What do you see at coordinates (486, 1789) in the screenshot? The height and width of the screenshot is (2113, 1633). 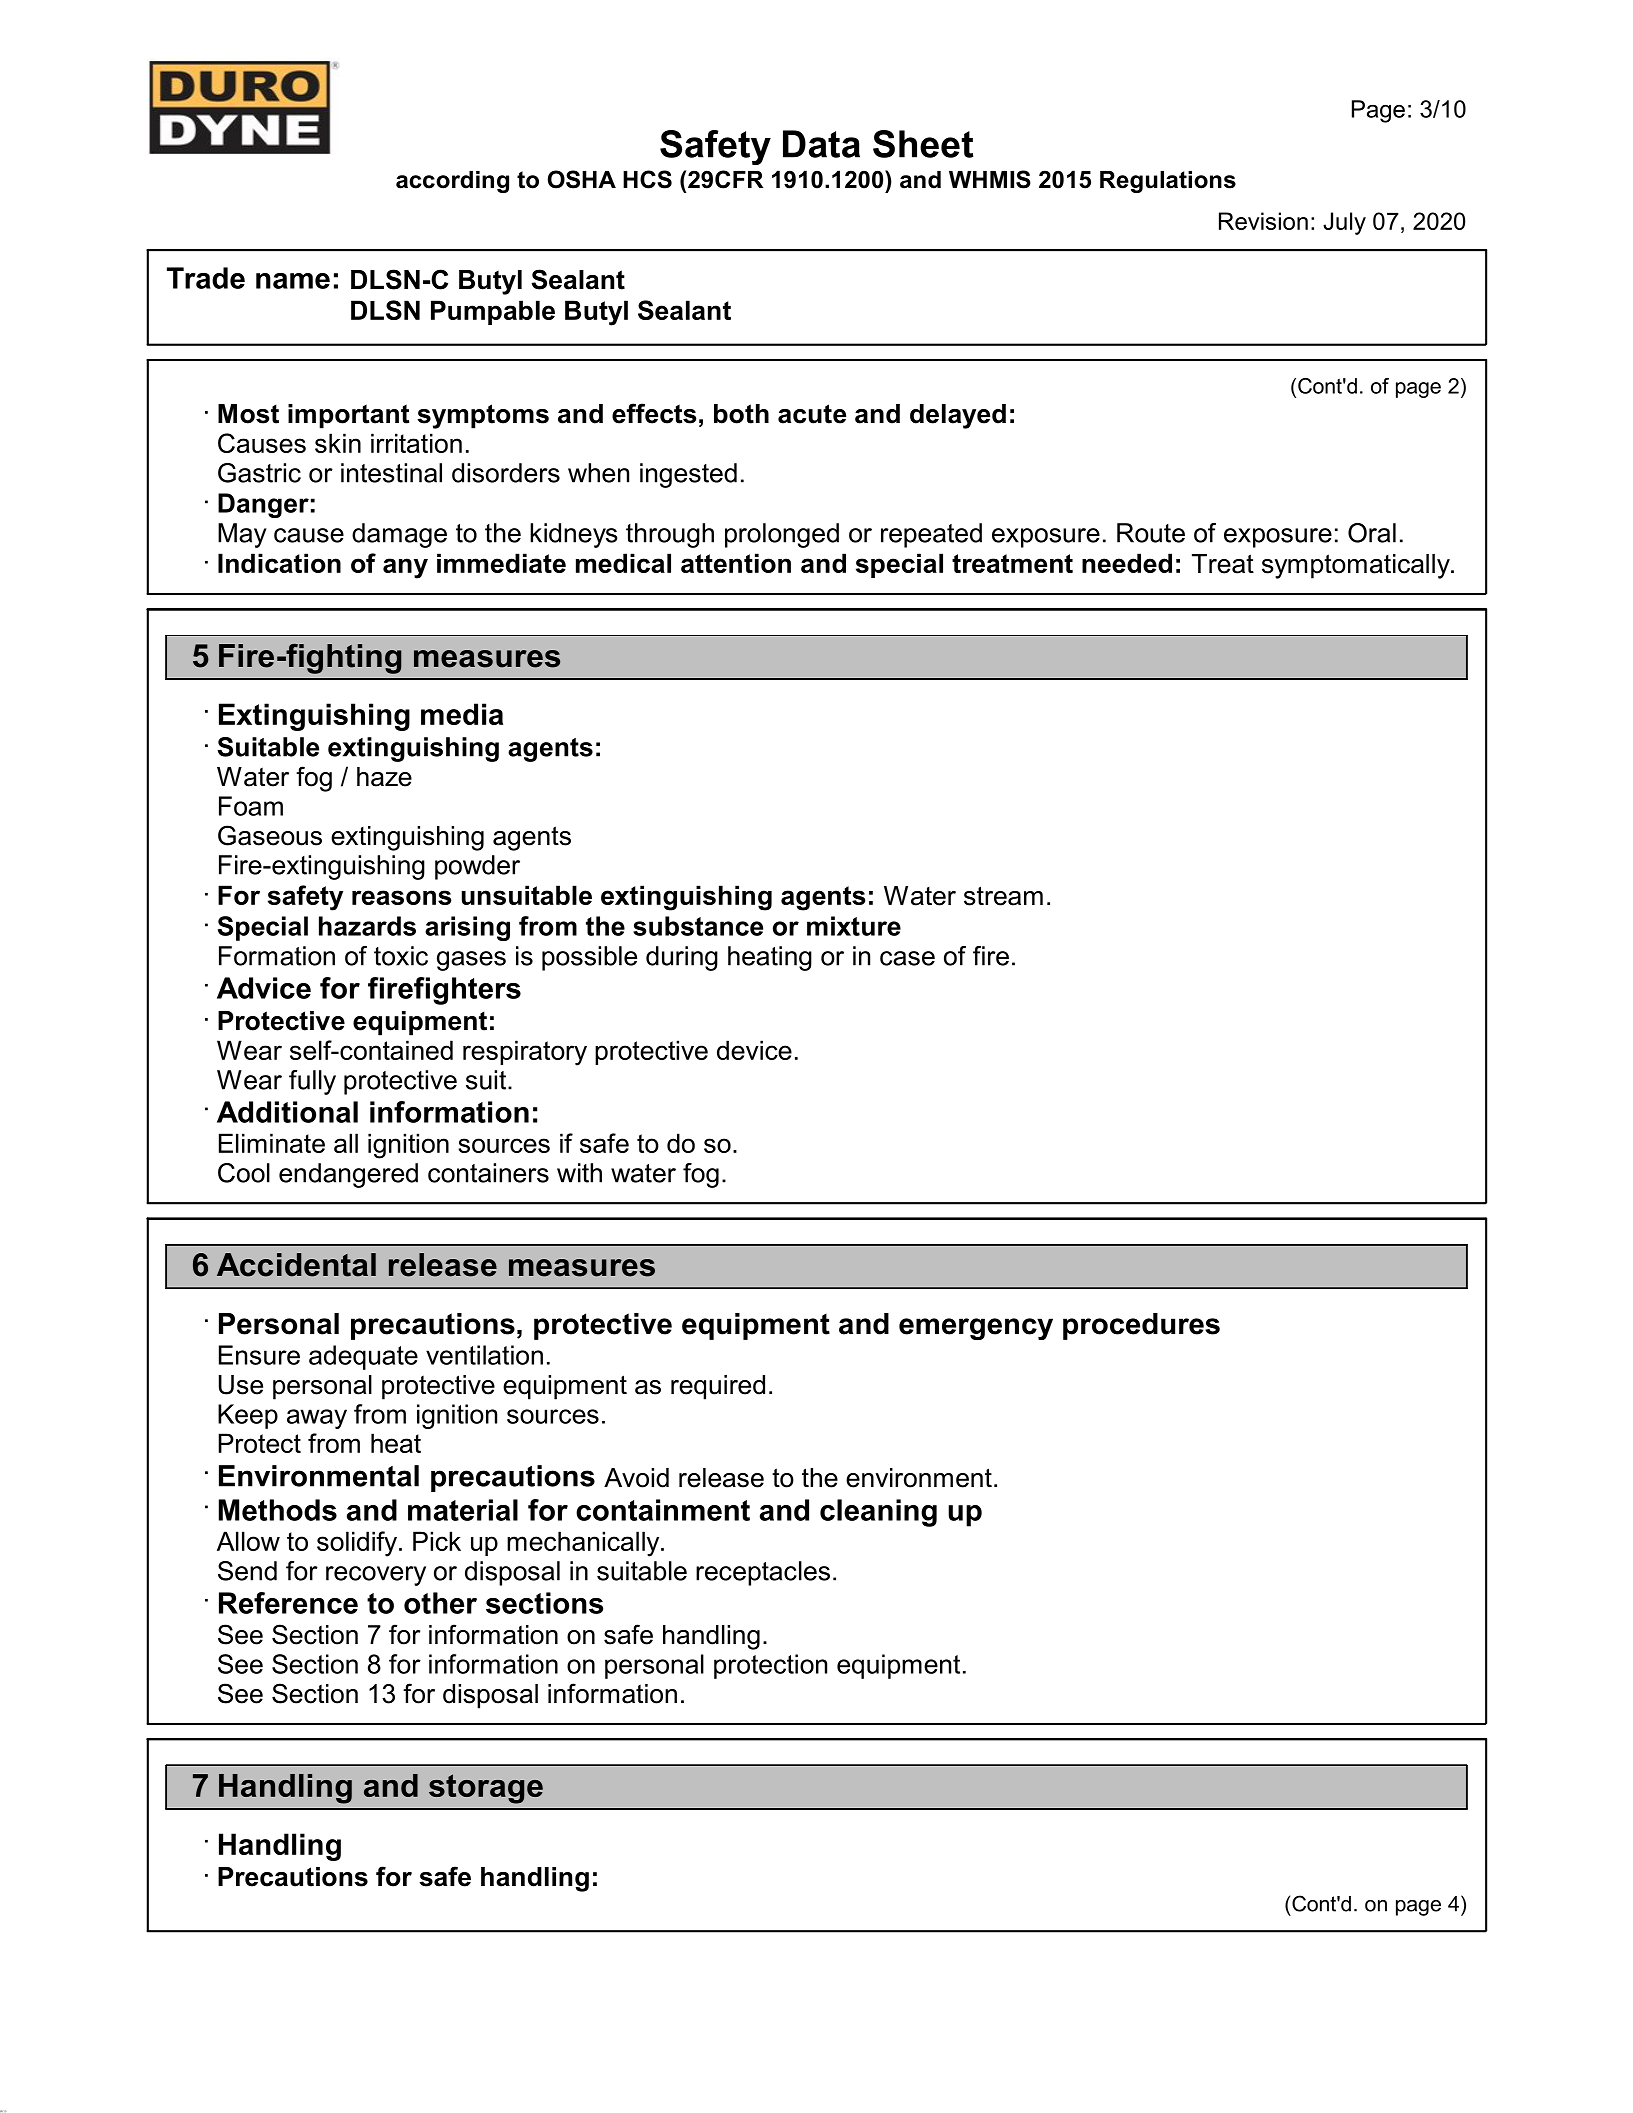 I see `storage` at bounding box center [486, 1789].
